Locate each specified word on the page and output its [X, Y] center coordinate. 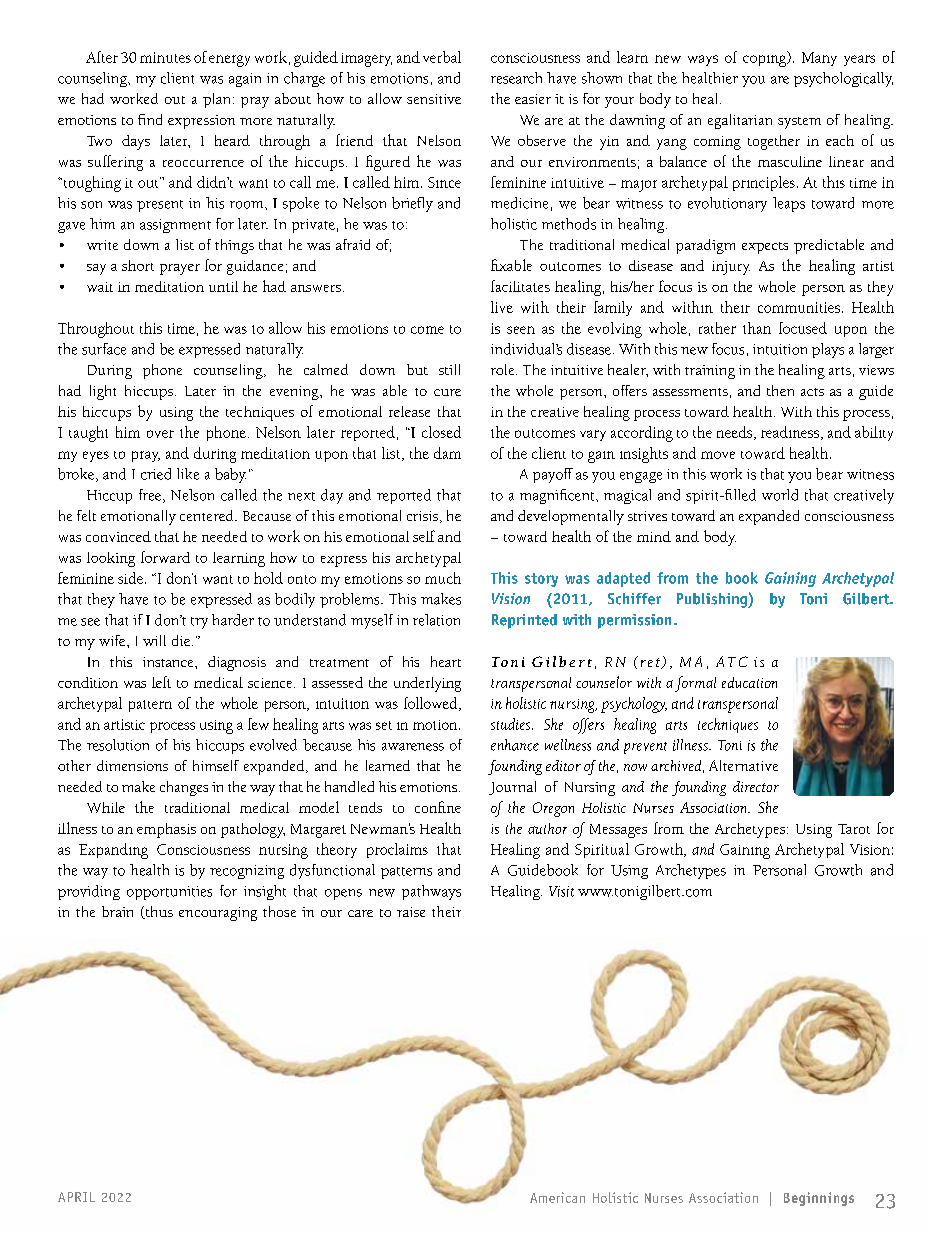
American [557, 1197]
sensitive [434, 99]
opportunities [169, 893]
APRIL [76, 1197]
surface [104, 349]
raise [411, 912]
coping [766, 59]
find [150, 119]
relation [436, 620]
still [449, 369]
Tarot [854, 829]
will [154, 640]
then [780, 390]
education [749, 682]
